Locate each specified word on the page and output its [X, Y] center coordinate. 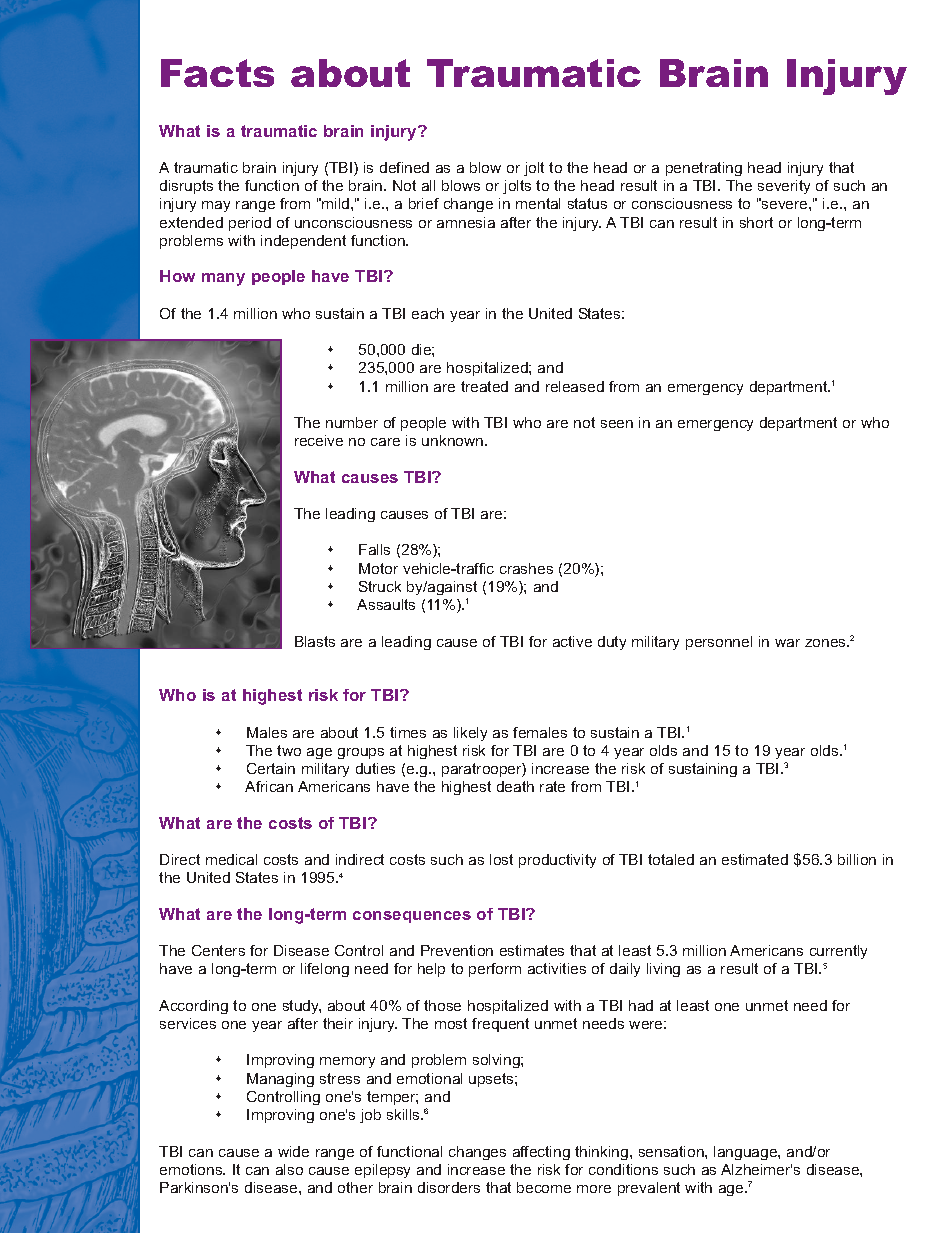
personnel [719, 643]
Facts [217, 73]
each [428, 313]
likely [470, 734]
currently [838, 952]
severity [784, 187]
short [756, 222]
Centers [218, 950]
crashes [526, 568]
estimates [532, 950]
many [223, 279]
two [289, 750]
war [787, 643]
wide [293, 1151]
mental [538, 203]
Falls [374, 549]
